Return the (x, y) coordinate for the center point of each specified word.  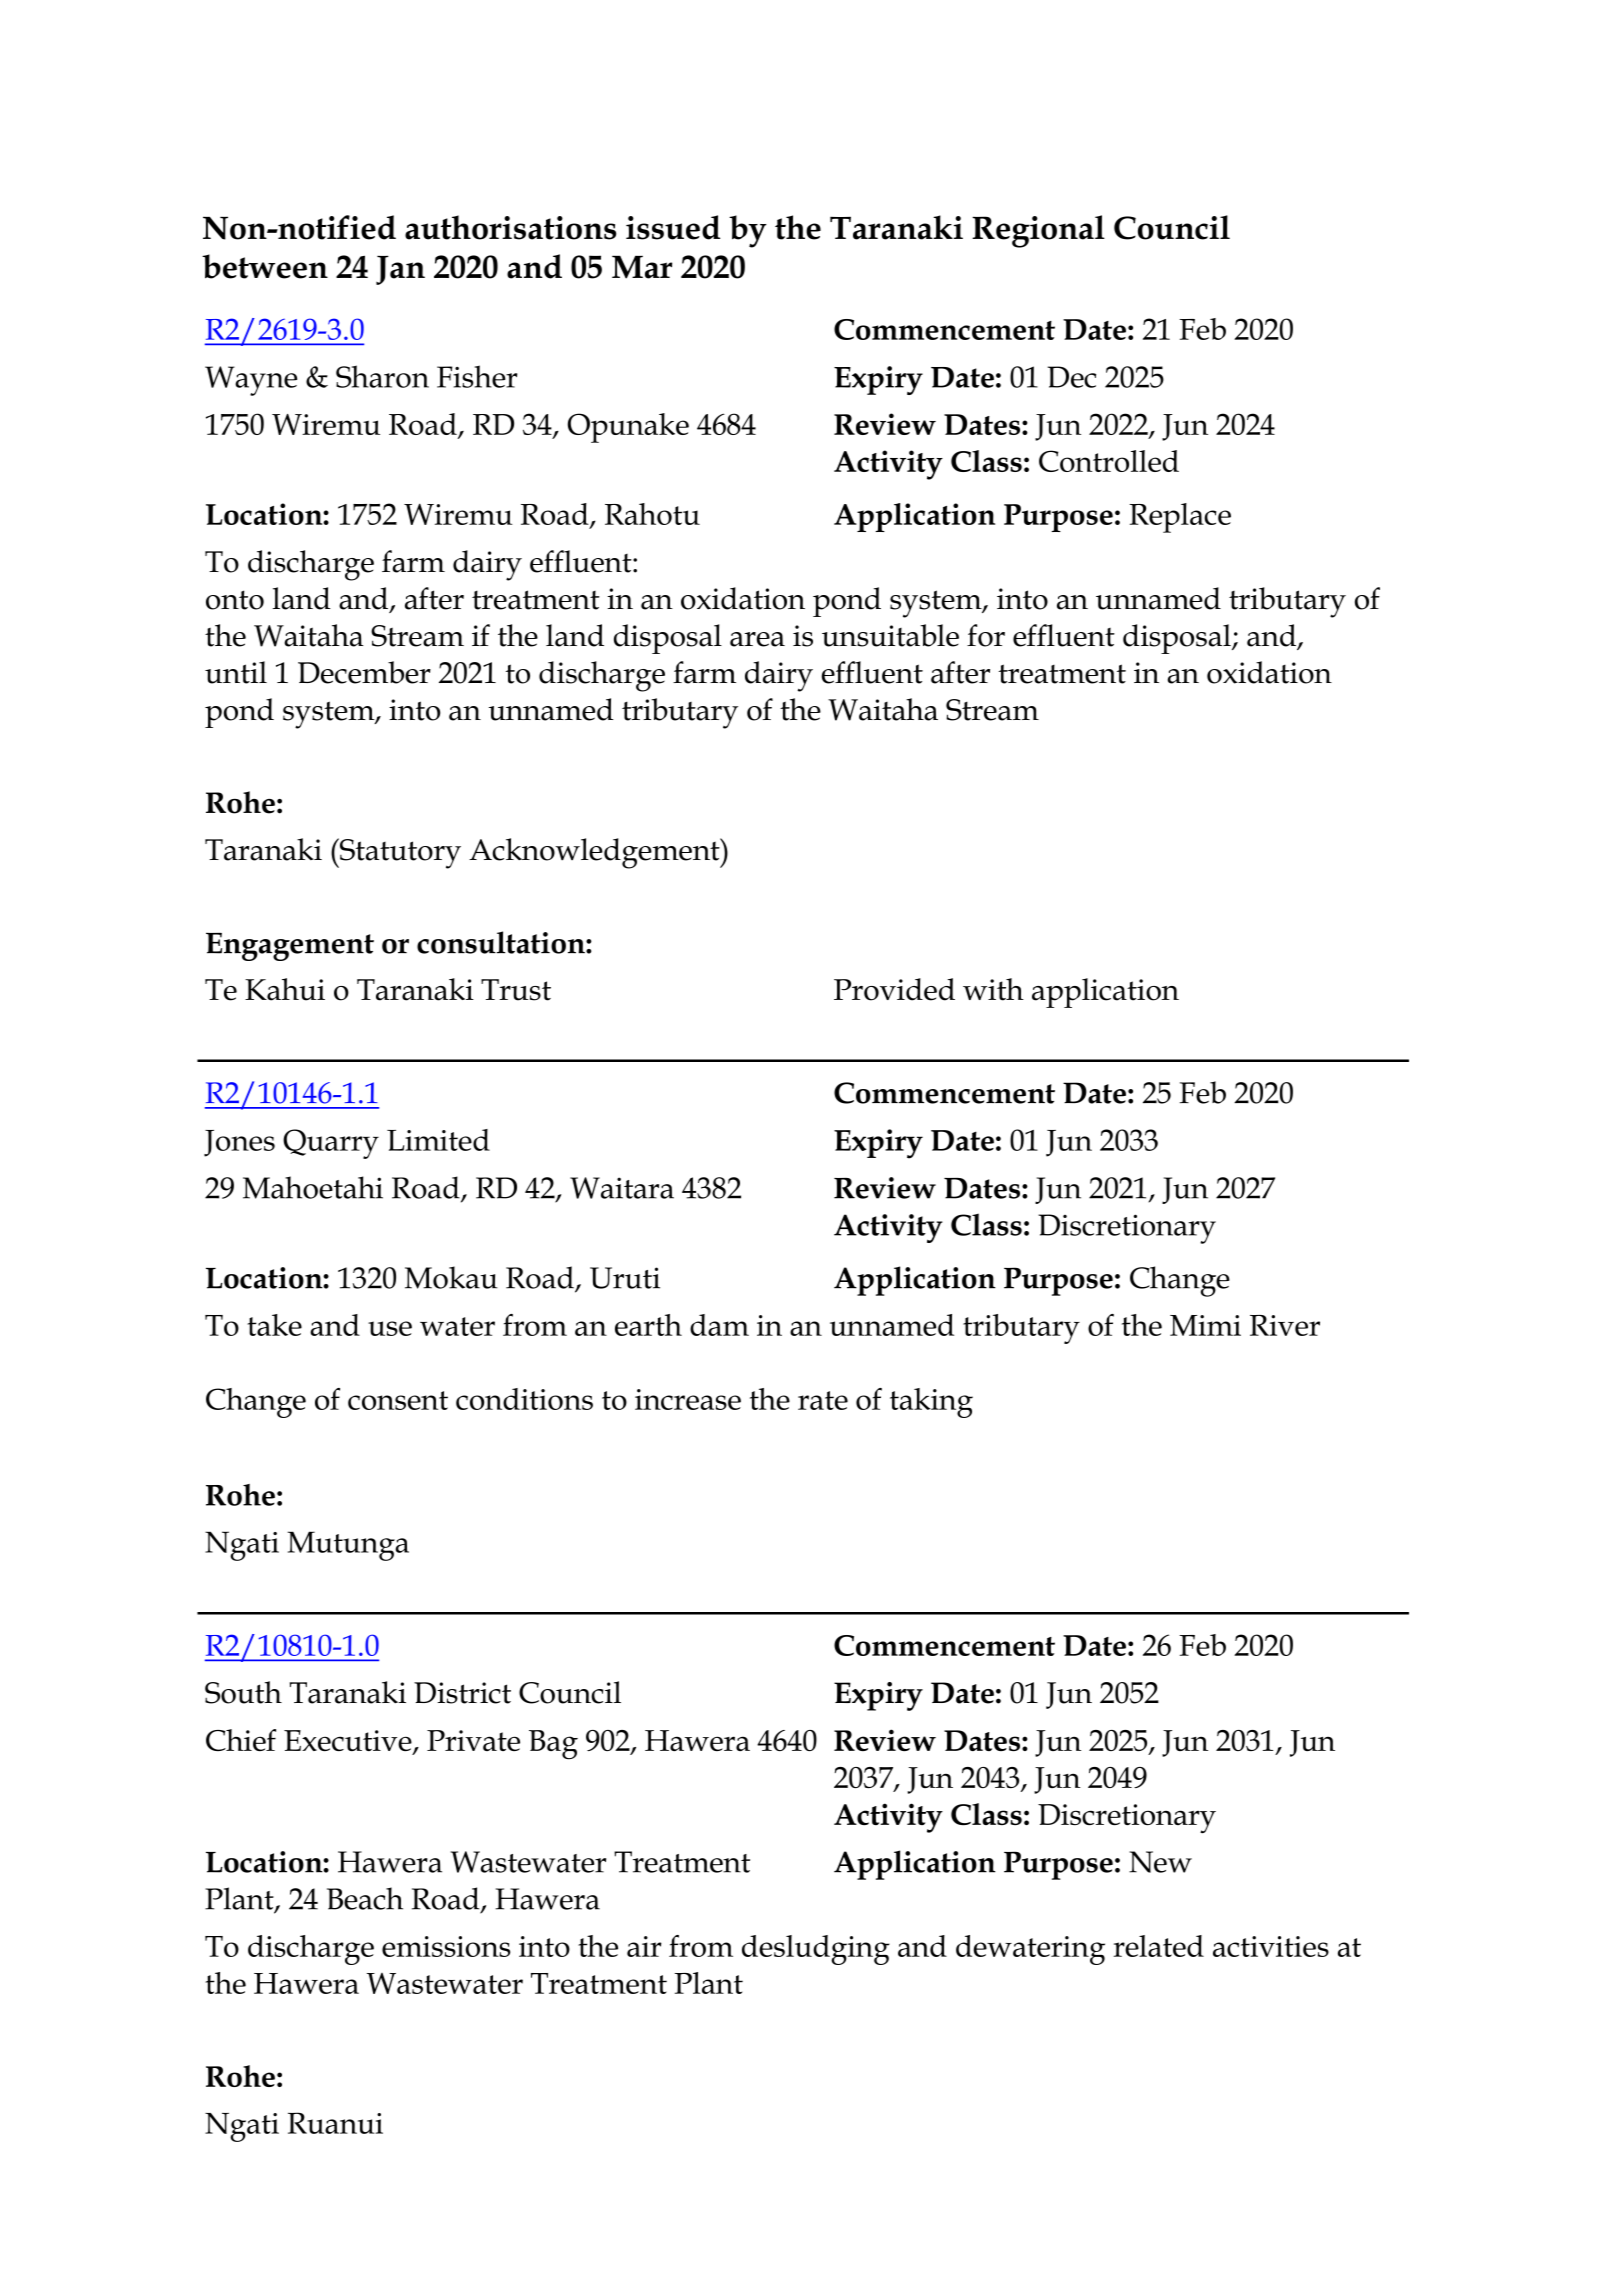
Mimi (1205, 1325)
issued (673, 227)
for (986, 635)
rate (823, 1400)
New (1160, 1862)
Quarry (331, 1144)
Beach (365, 1898)
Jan (400, 270)
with (993, 989)
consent (398, 1400)
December (364, 672)
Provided (894, 989)
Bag (553, 1745)
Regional (1038, 231)
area (757, 639)
